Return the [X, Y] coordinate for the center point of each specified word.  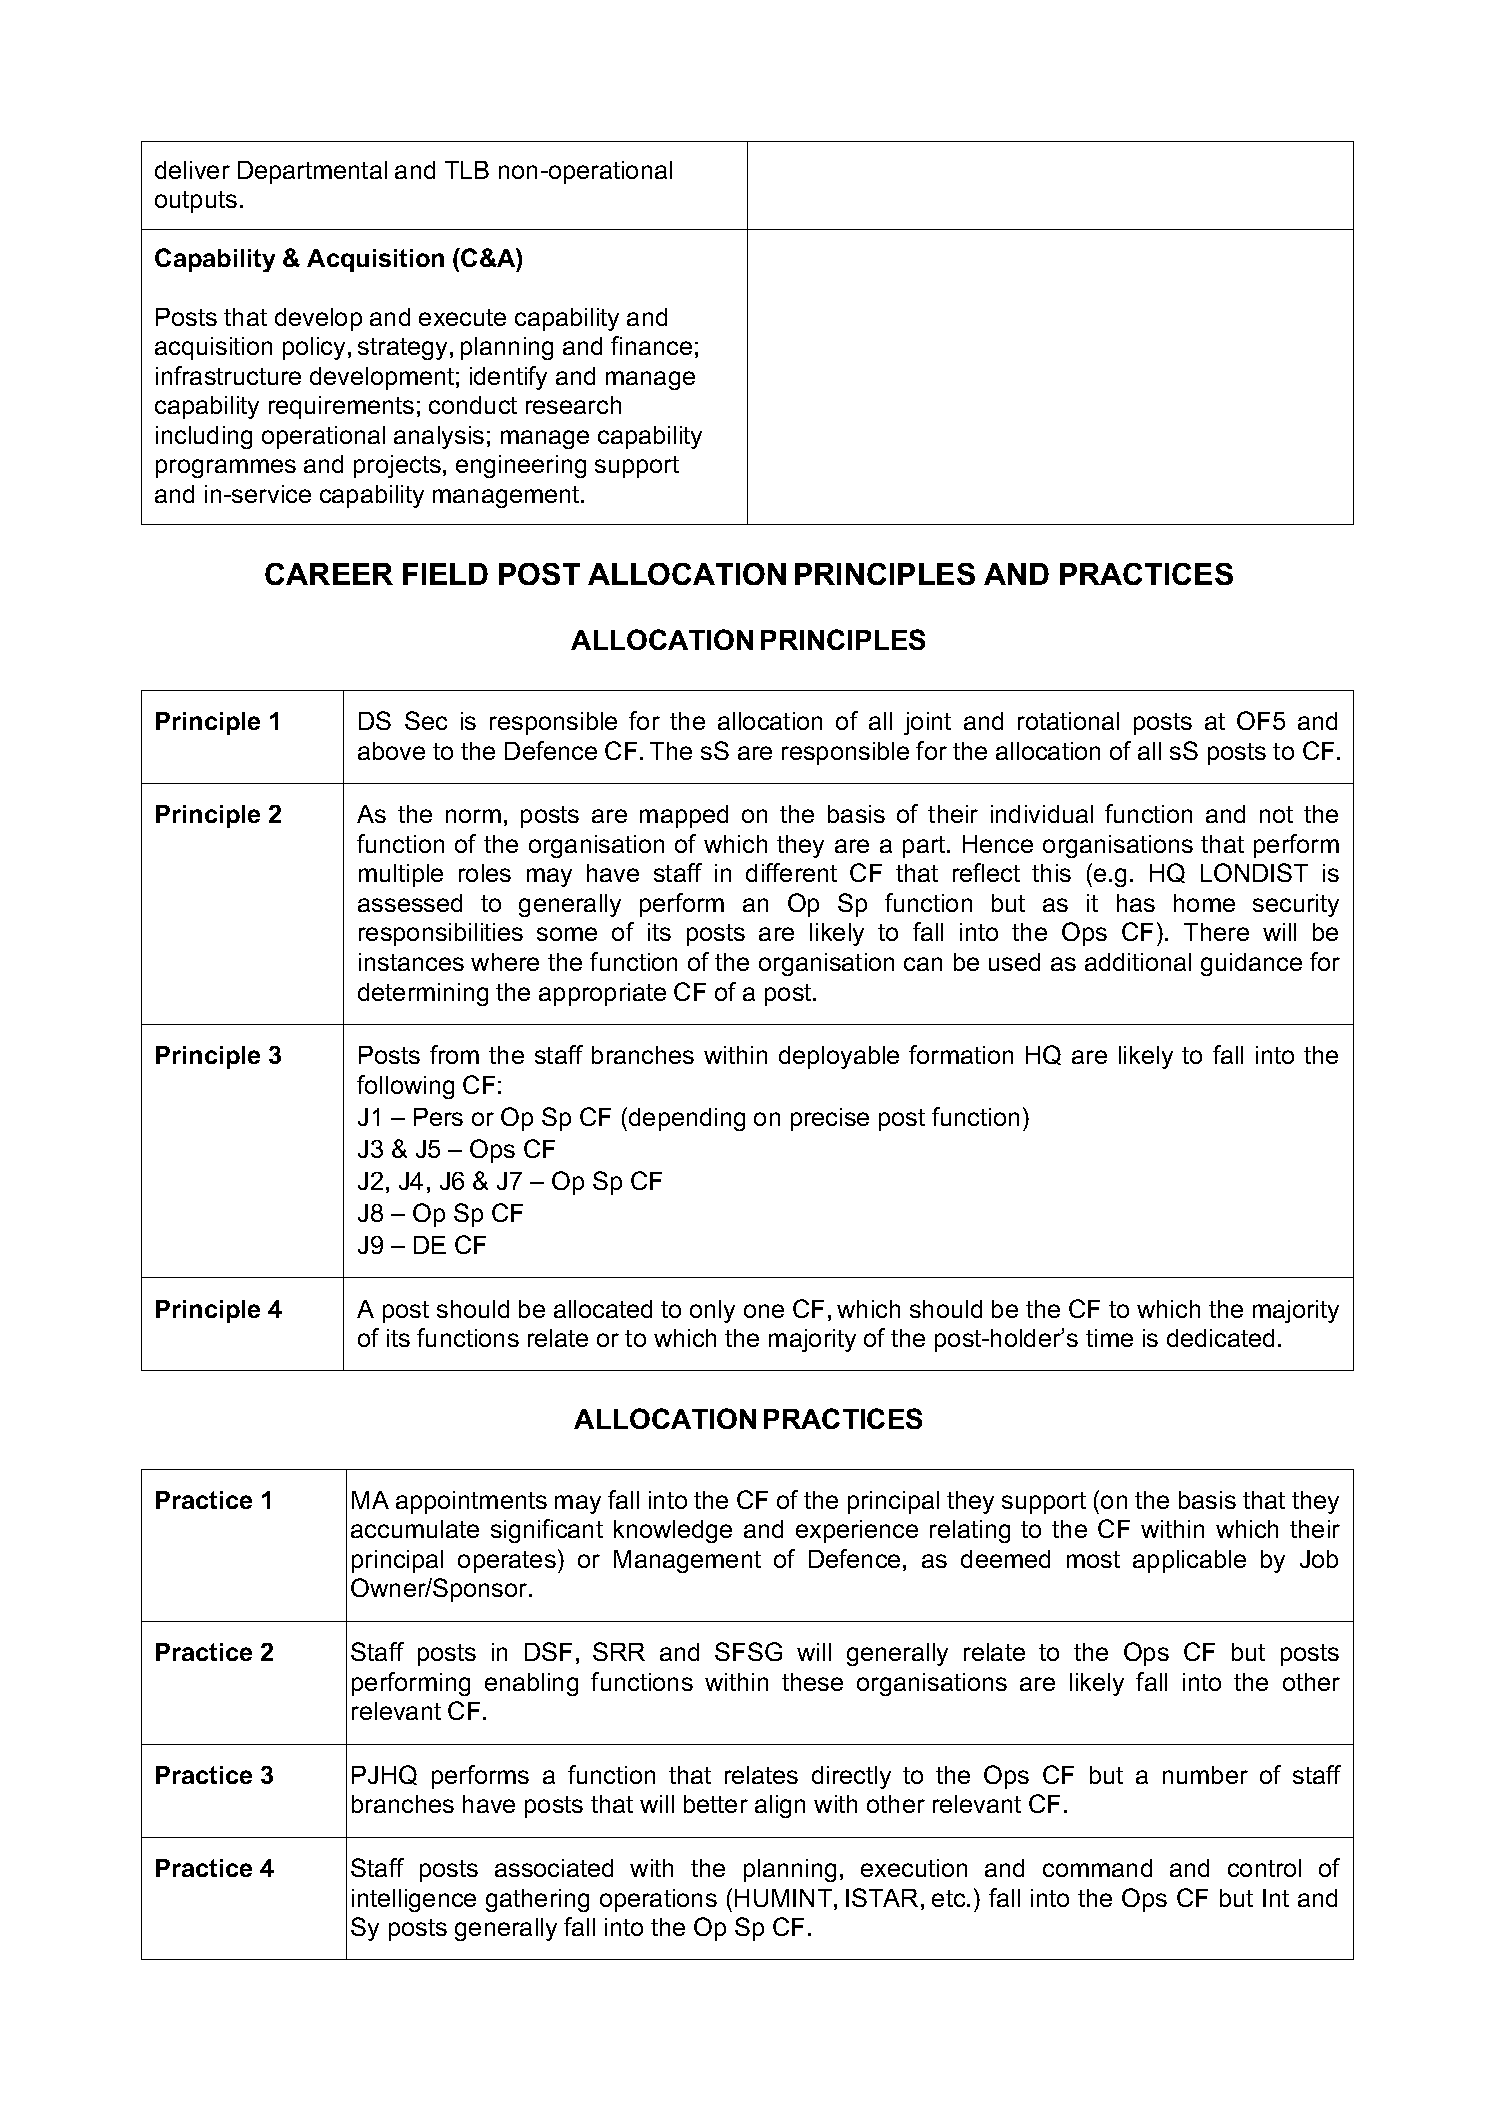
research [573, 405]
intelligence [414, 1900]
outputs [196, 202]
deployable [839, 1057]
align [780, 1806]
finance [651, 345]
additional [1138, 962]
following [405, 1087]
